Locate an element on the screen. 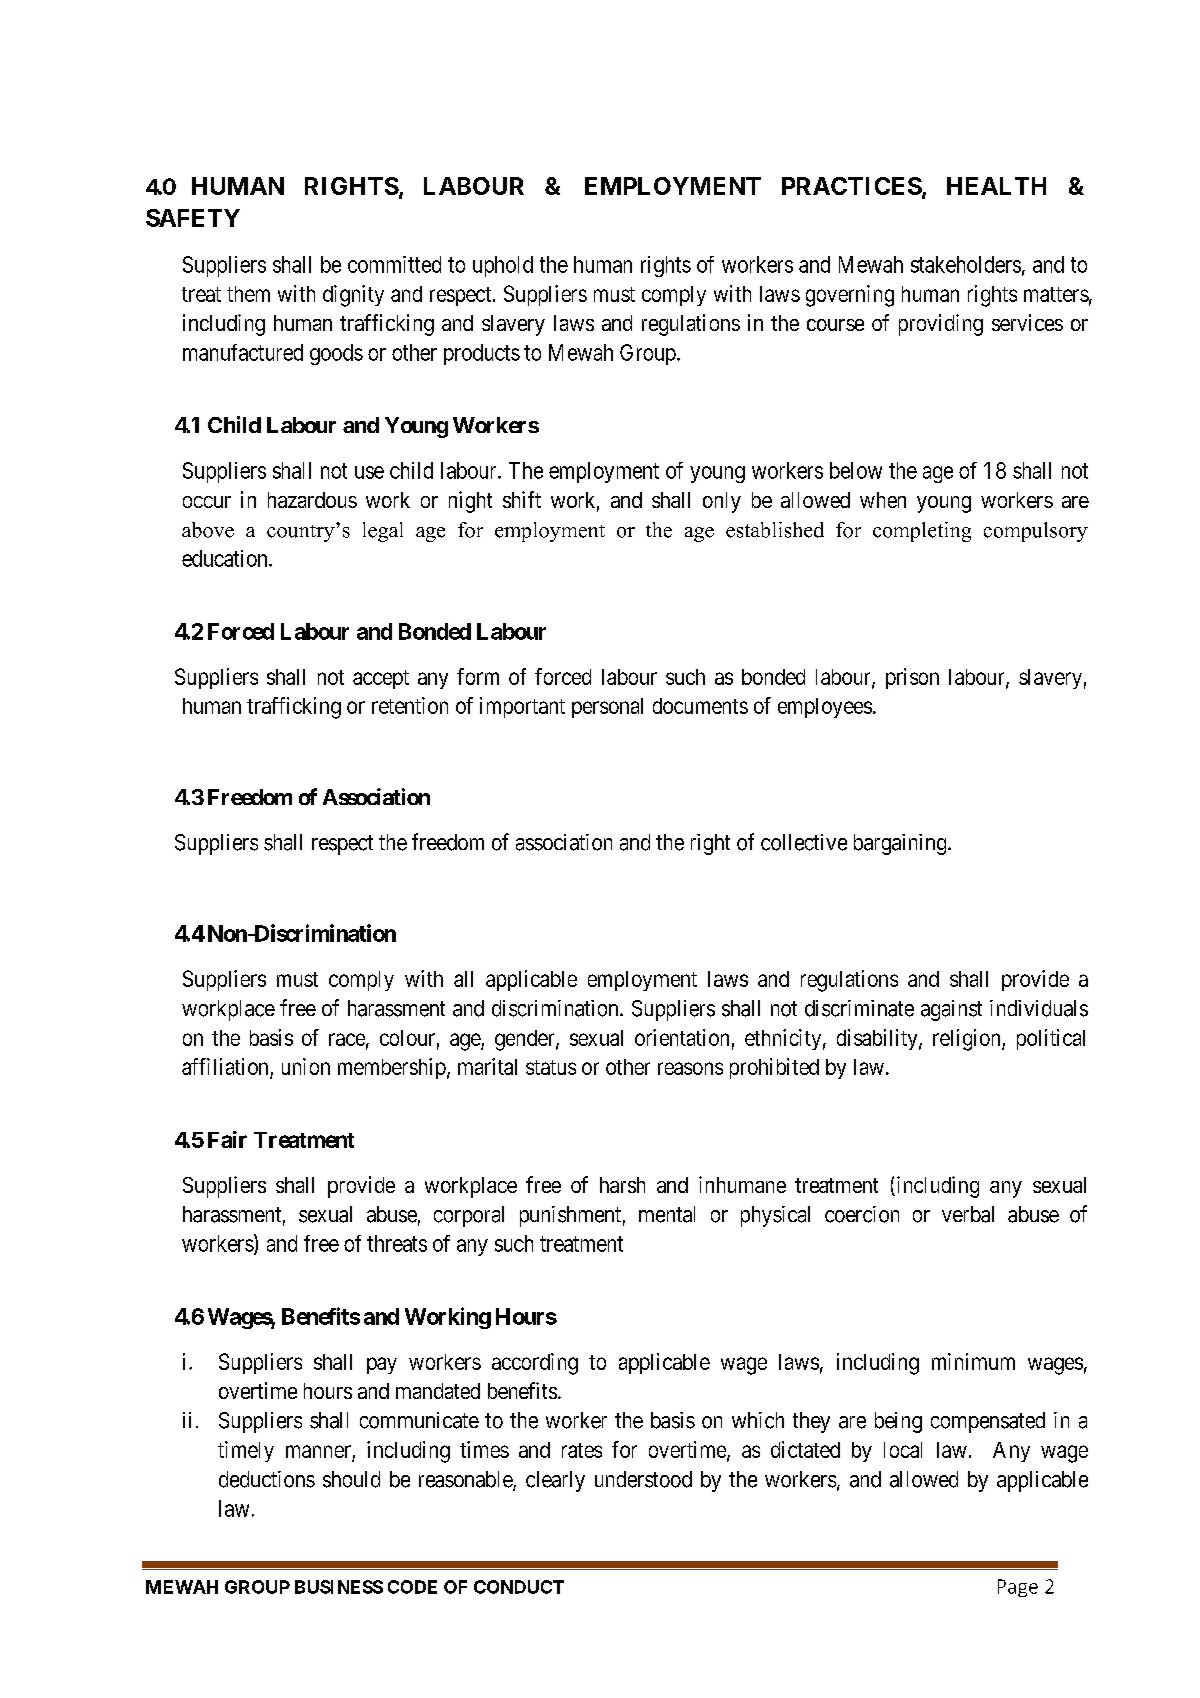 The image size is (1200, 1698). union is located at coordinates (306, 1066).
